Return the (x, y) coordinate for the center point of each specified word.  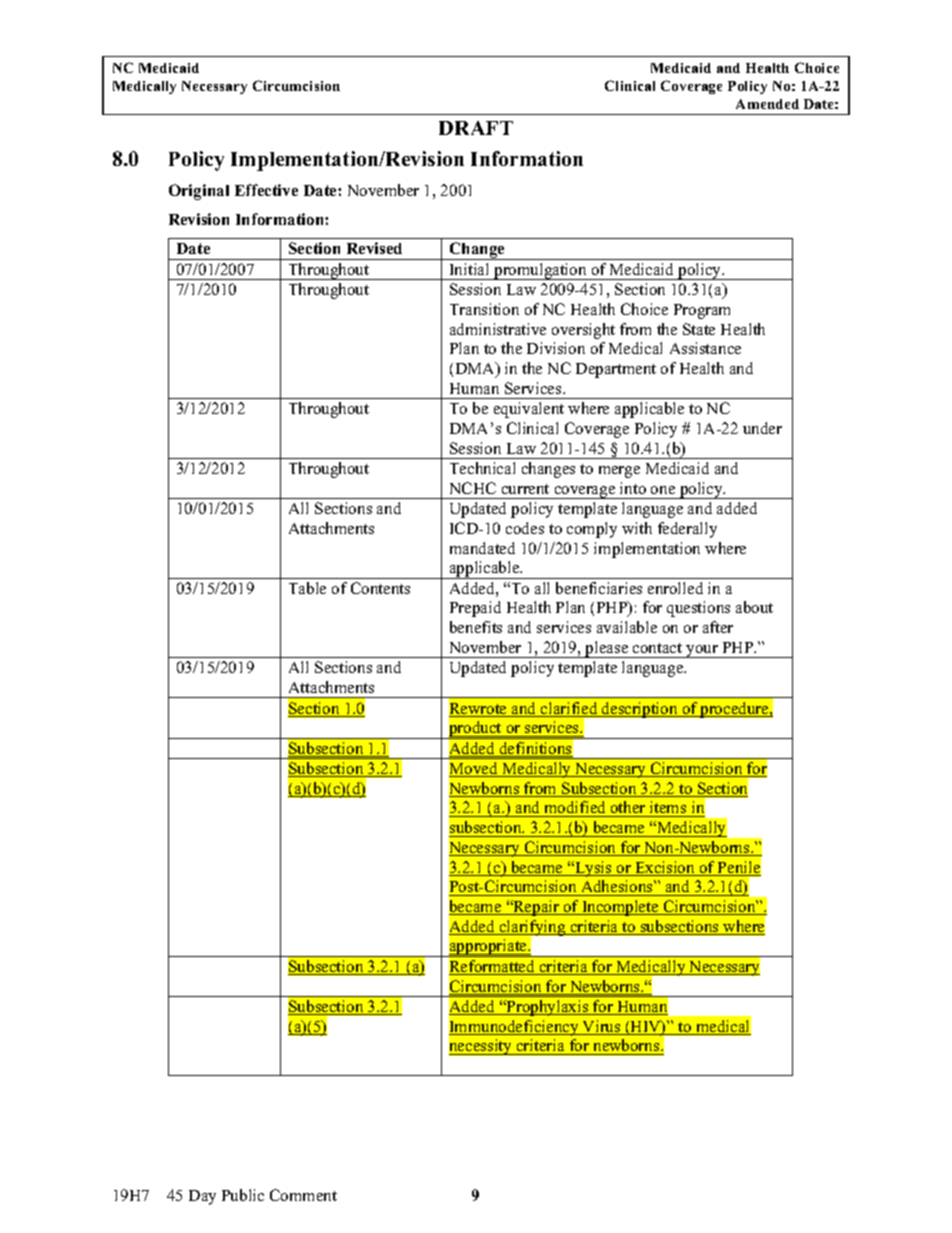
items (668, 809)
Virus (602, 1027)
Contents (380, 588)
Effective (266, 190)
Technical (482, 468)
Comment (303, 1195)
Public (243, 1195)
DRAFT (476, 128)
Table (307, 588)
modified (575, 809)
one (663, 490)
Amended (767, 104)
